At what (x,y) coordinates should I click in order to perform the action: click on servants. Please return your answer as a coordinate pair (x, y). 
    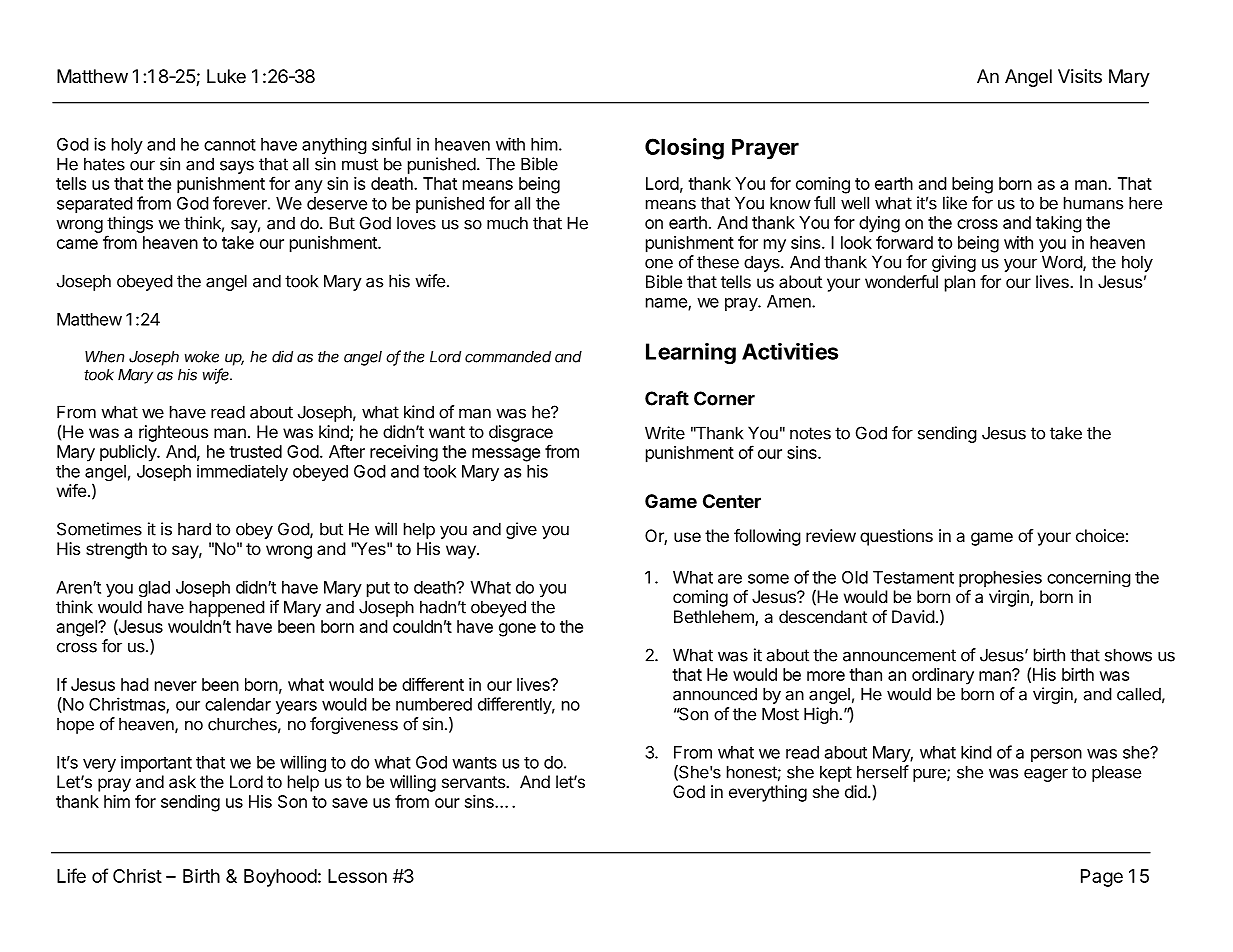
    Looking at the image, I should click on (474, 782).
